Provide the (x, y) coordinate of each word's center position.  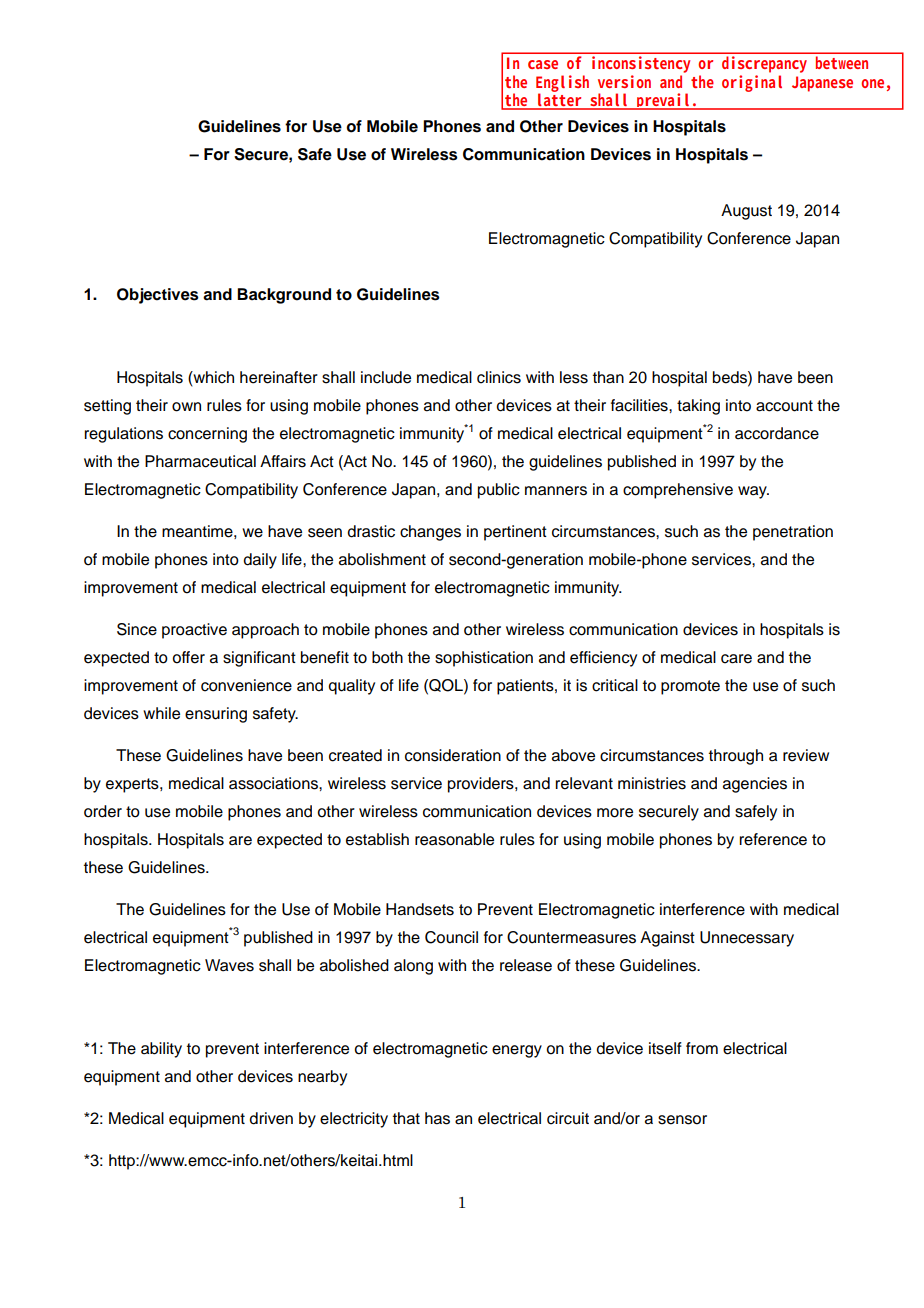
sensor (682, 1120)
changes (430, 533)
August (746, 212)
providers (482, 785)
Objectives (158, 296)
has (437, 1118)
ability (161, 1050)
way (753, 492)
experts (133, 785)
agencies (755, 785)
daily (260, 561)
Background (284, 296)
